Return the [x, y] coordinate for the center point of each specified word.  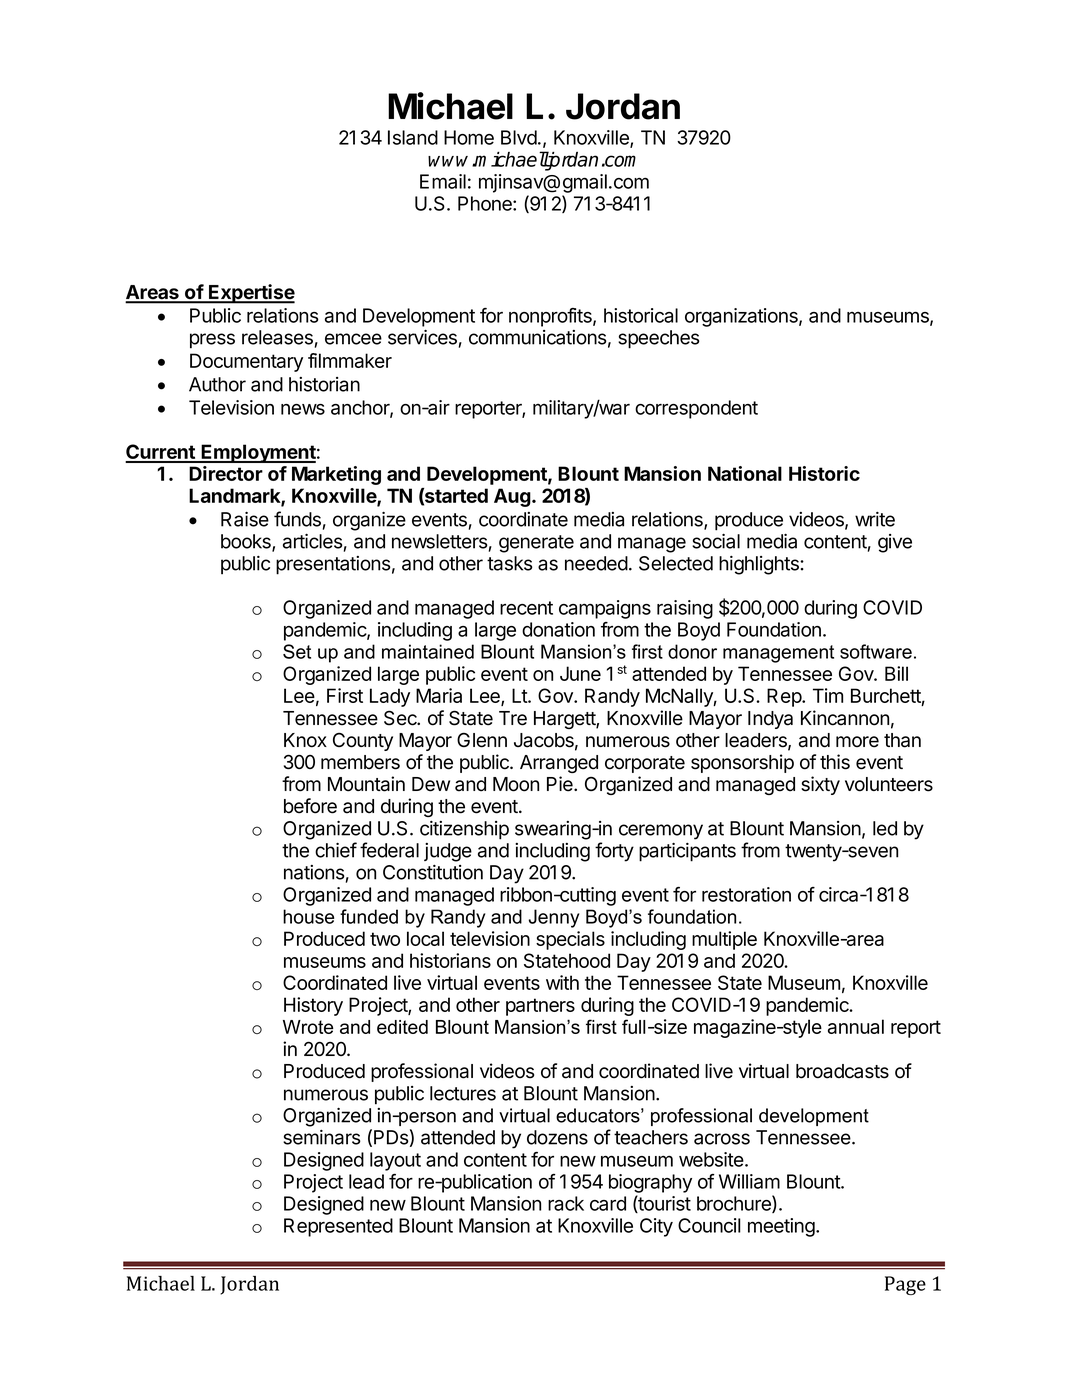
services [422, 337]
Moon [516, 784]
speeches [659, 339]
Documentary [246, 362]
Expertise [251, 294]
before [310, 806]
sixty [820, 785]
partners [540, 1007]
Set [297, 651]
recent [526, 608]
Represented [338, 1227]
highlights [760, 565]
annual [856, 1026]
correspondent [696, 409]
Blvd [519, 137]
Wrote [308, 1027]
